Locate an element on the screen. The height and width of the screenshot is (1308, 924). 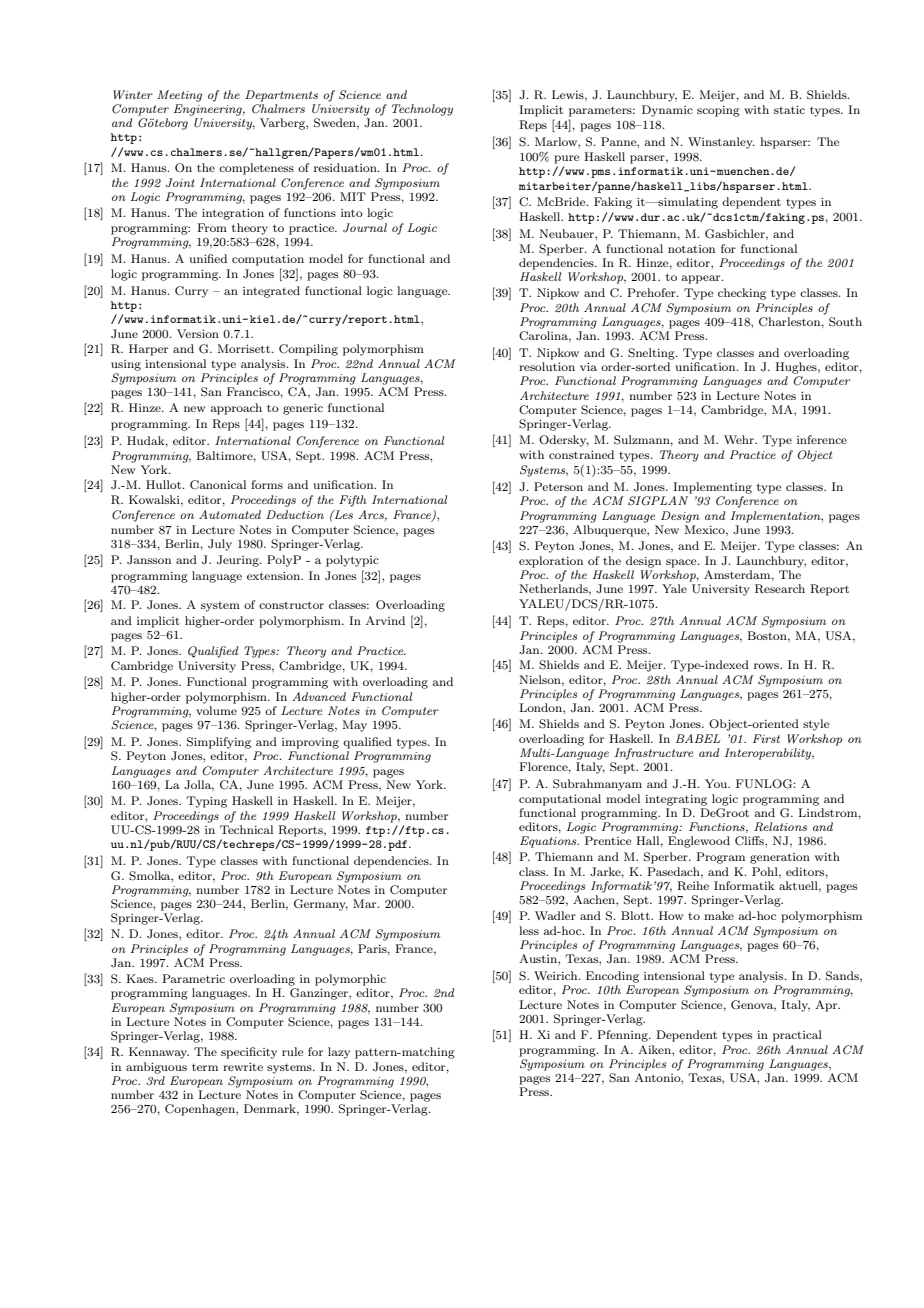
Meeting is located at coordinates (179, 96).
